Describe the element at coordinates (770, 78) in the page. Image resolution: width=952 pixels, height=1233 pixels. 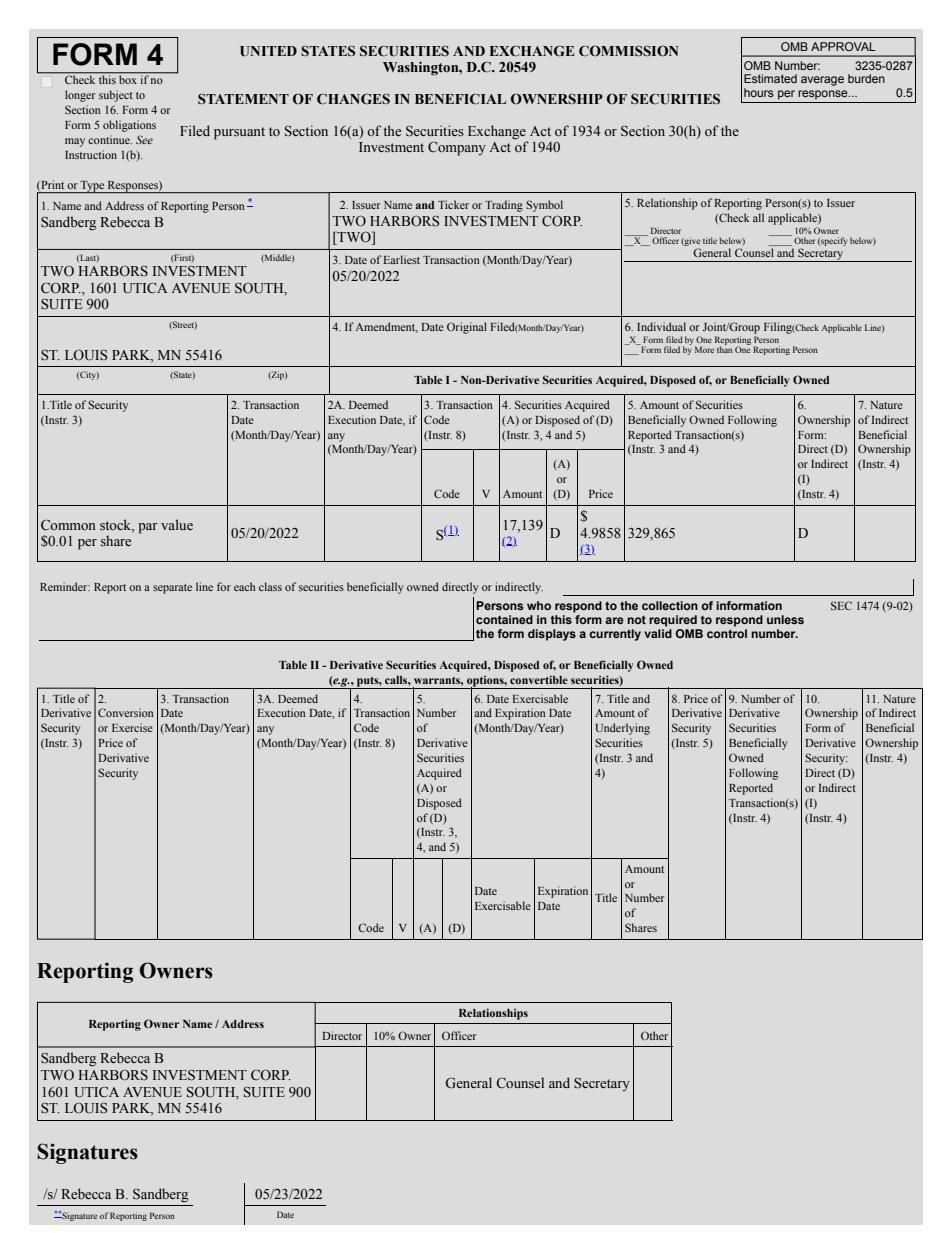
I see `Estimated` at that location.
